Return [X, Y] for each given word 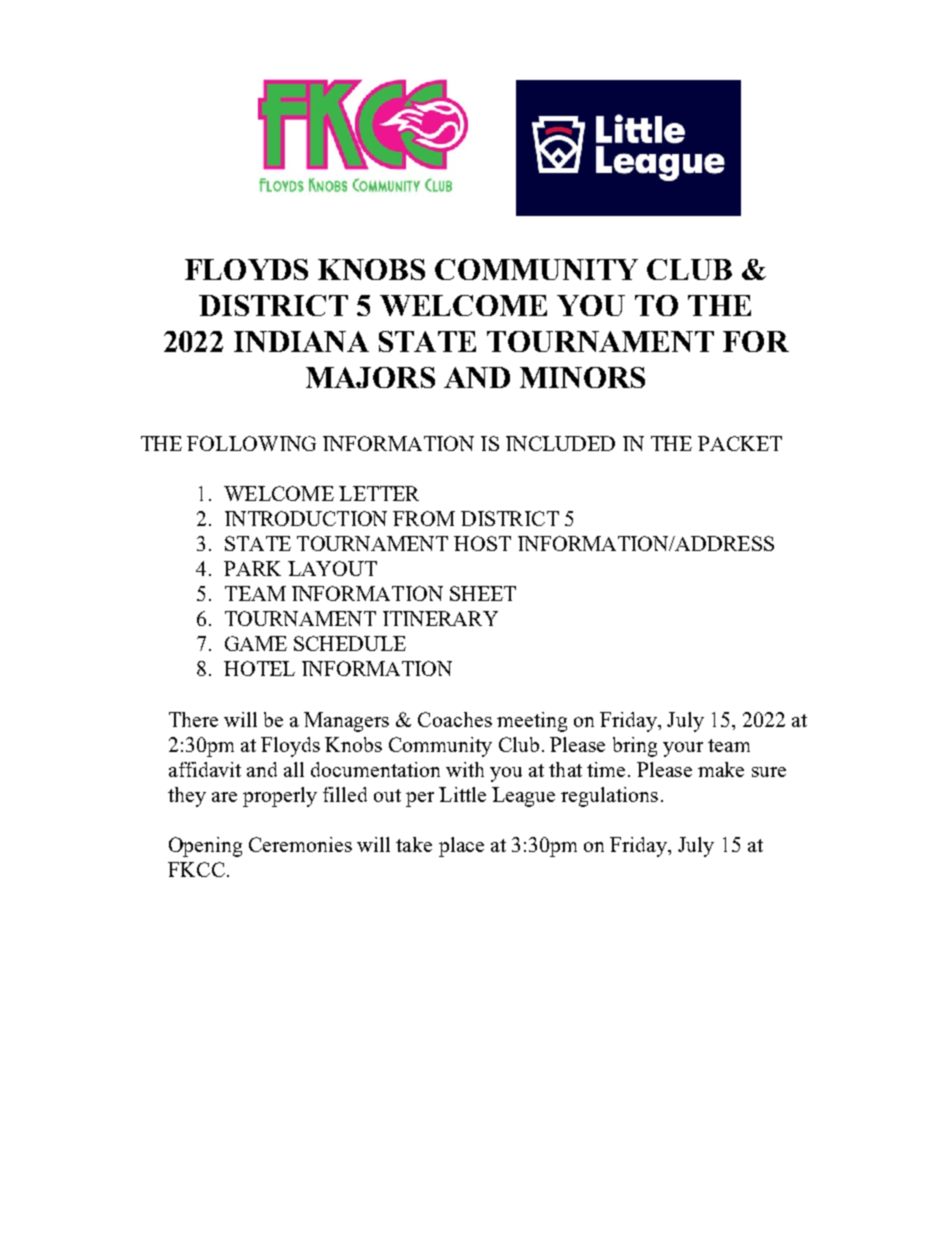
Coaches [455, 719]
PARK [252, 568]
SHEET [483, 593]
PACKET [740, 443]
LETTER [379, 493]
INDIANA [301, 341]
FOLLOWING [251, 443]
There [193, 719]
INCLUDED [560, 443]
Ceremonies [300, 844]
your [683, 749]
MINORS [582, 377]
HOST [482, 543]
